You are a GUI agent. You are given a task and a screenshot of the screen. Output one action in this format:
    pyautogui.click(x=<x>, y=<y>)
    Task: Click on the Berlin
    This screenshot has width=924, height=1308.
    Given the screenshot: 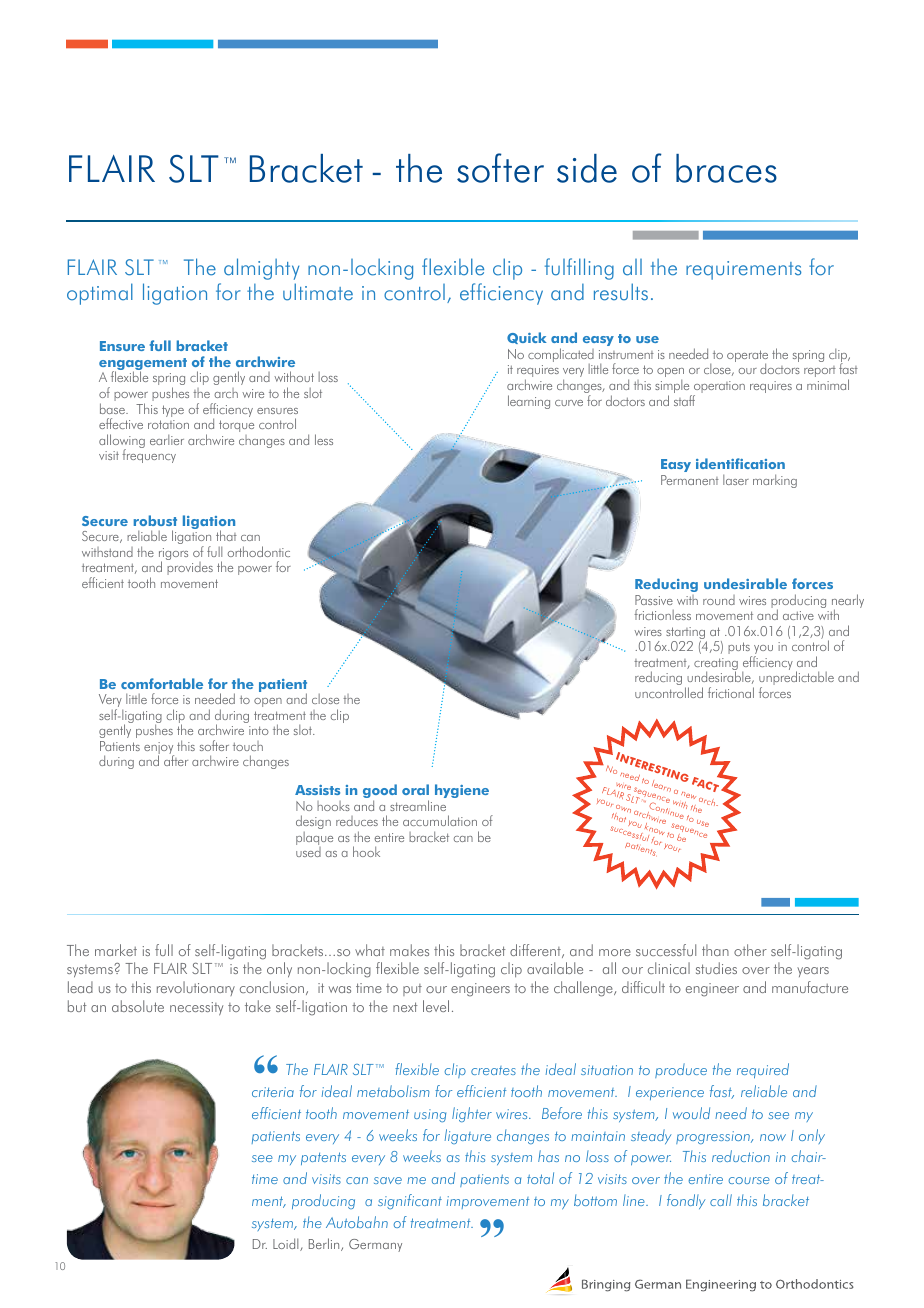 What is the action you would take?
    pyautogui.click(x=325, y=1244)
